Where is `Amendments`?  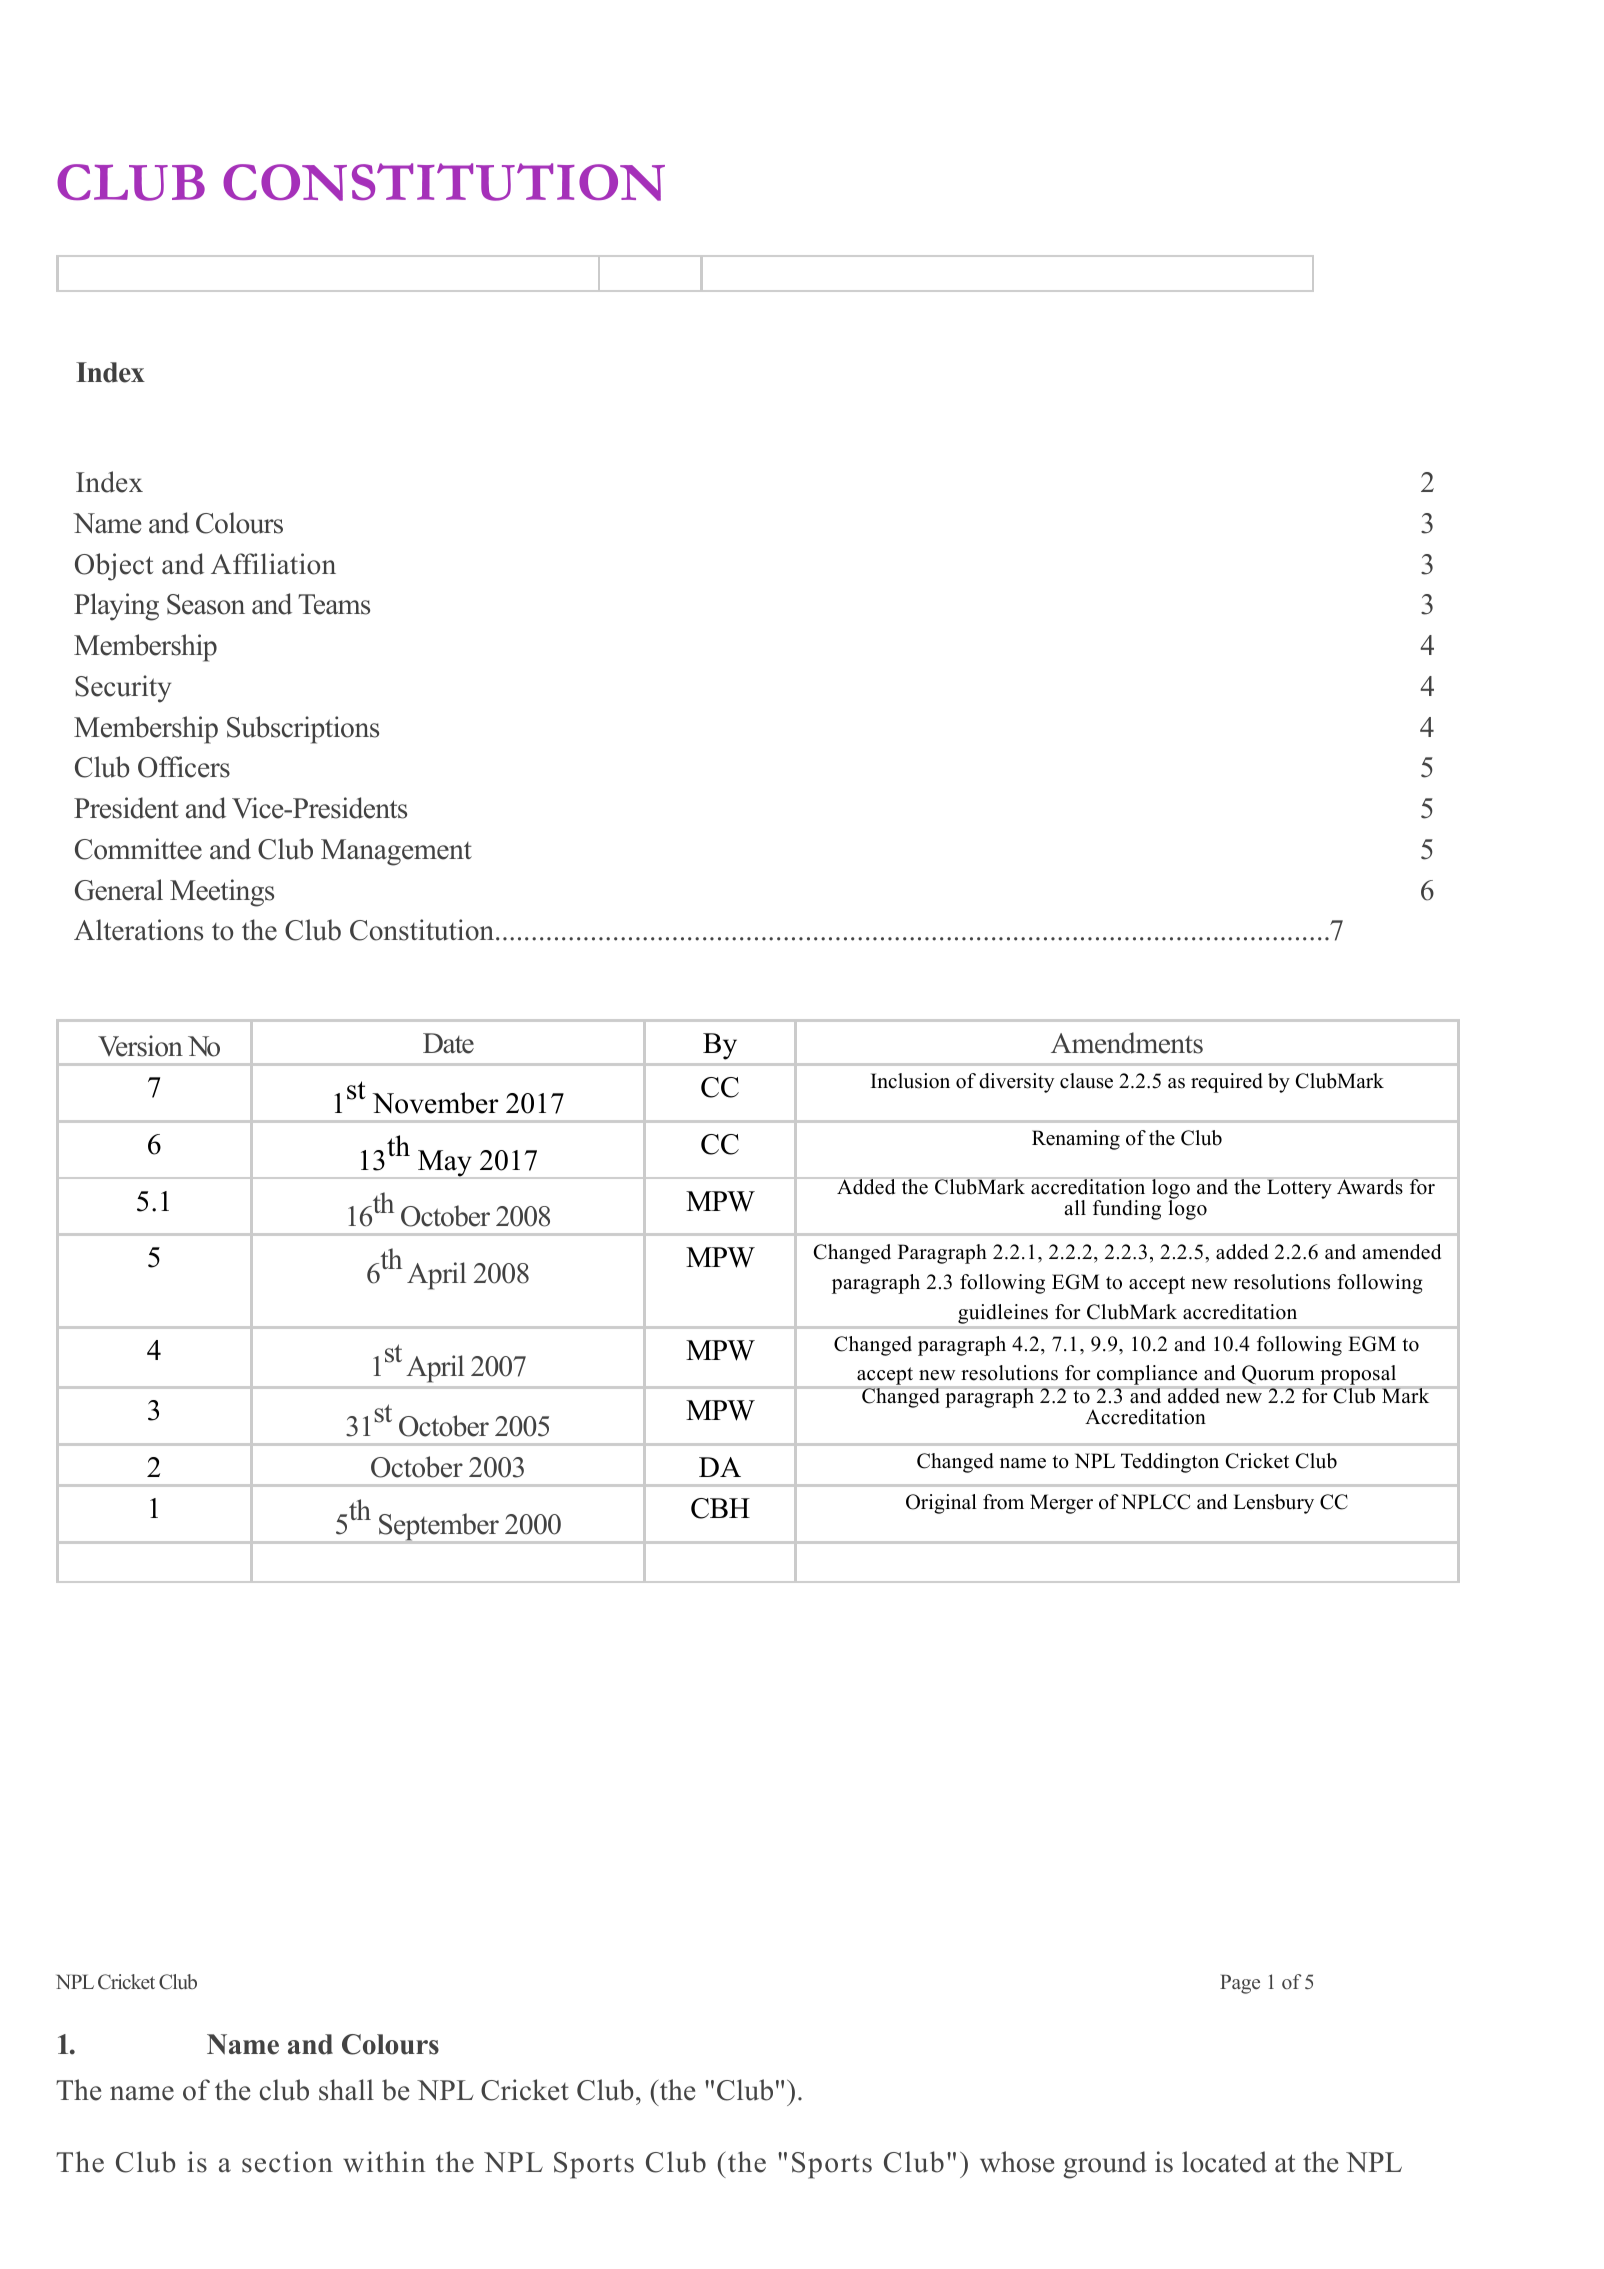
Amendments is located at coordinates (1127, 1043).
